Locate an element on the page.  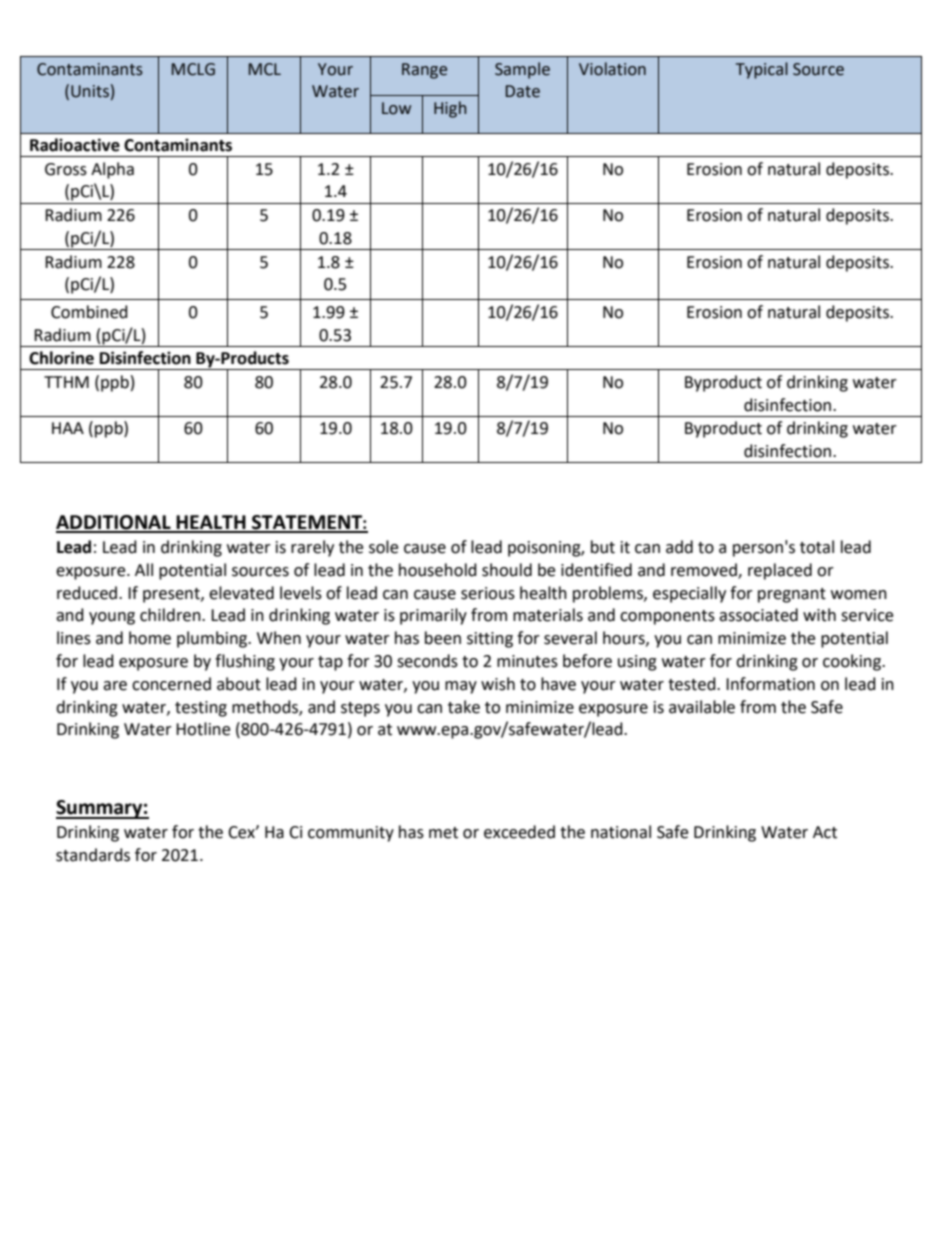
Radioactive is located at coordinates (75, 145).
